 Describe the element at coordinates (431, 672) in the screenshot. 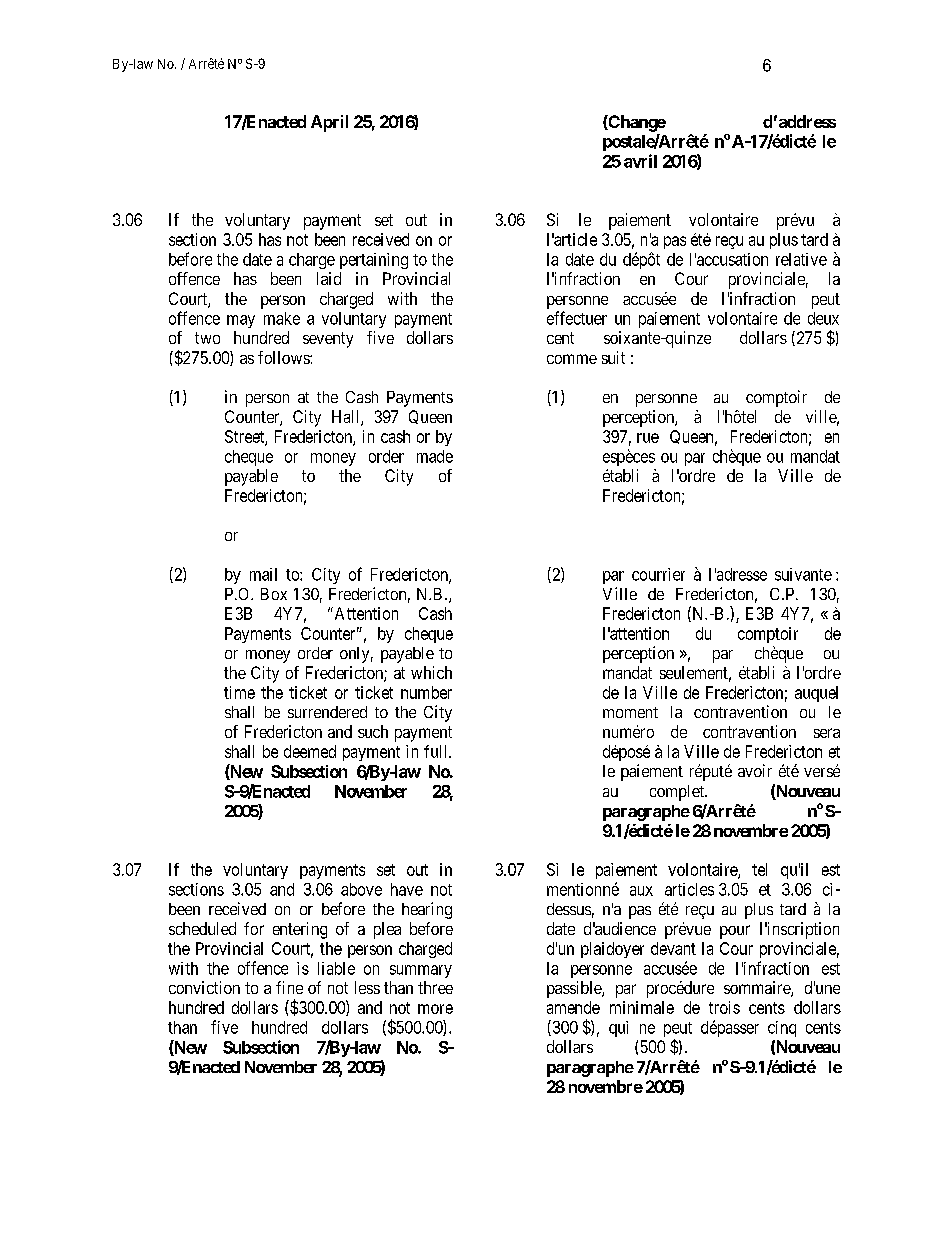

I see `which` at that location.
